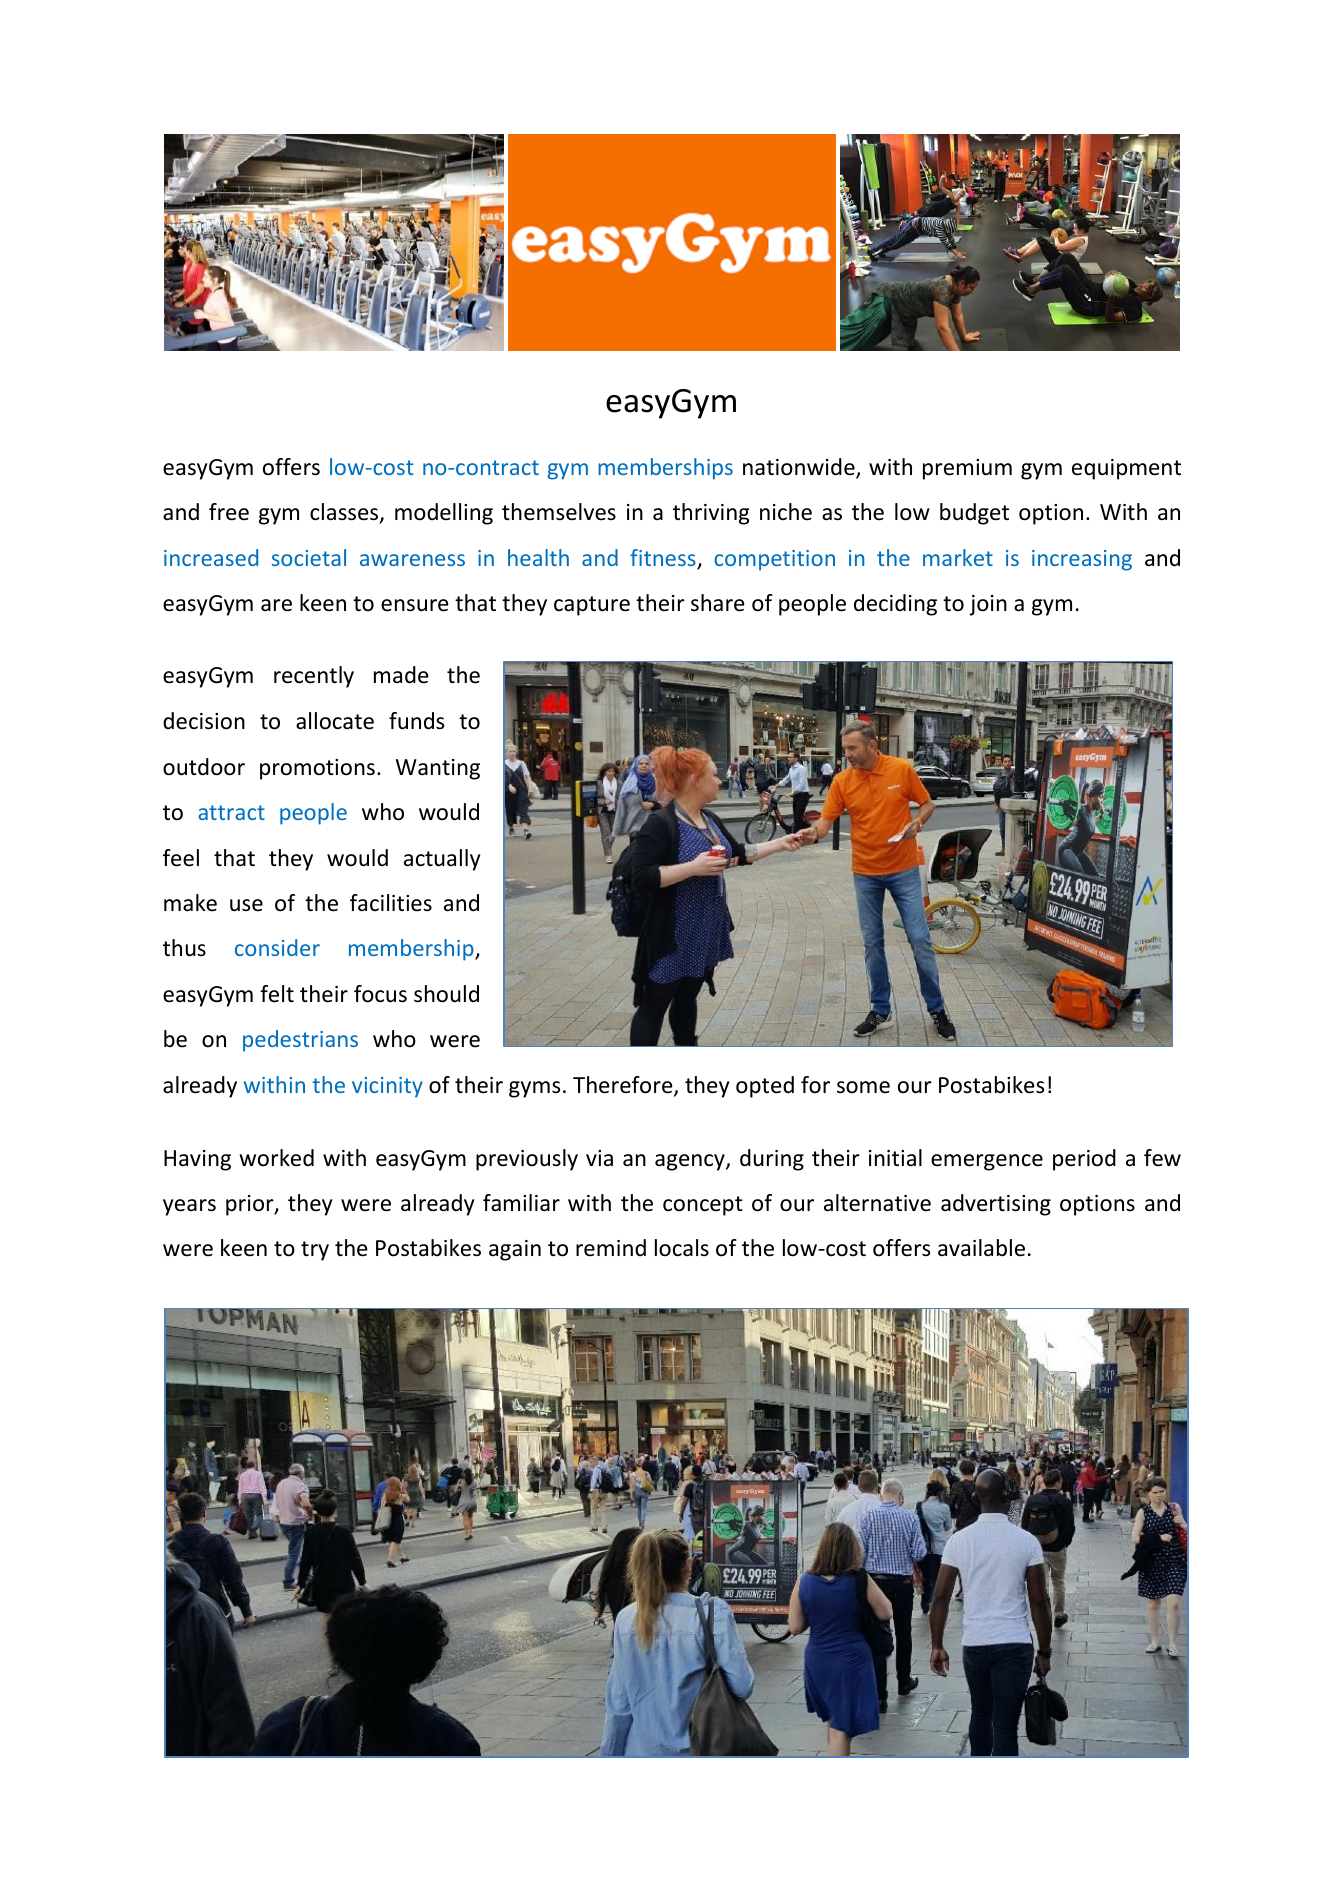  What do you see at coordinates (682, 1248) in the document?
I see `locals` at bounding box center [682, 1248].
